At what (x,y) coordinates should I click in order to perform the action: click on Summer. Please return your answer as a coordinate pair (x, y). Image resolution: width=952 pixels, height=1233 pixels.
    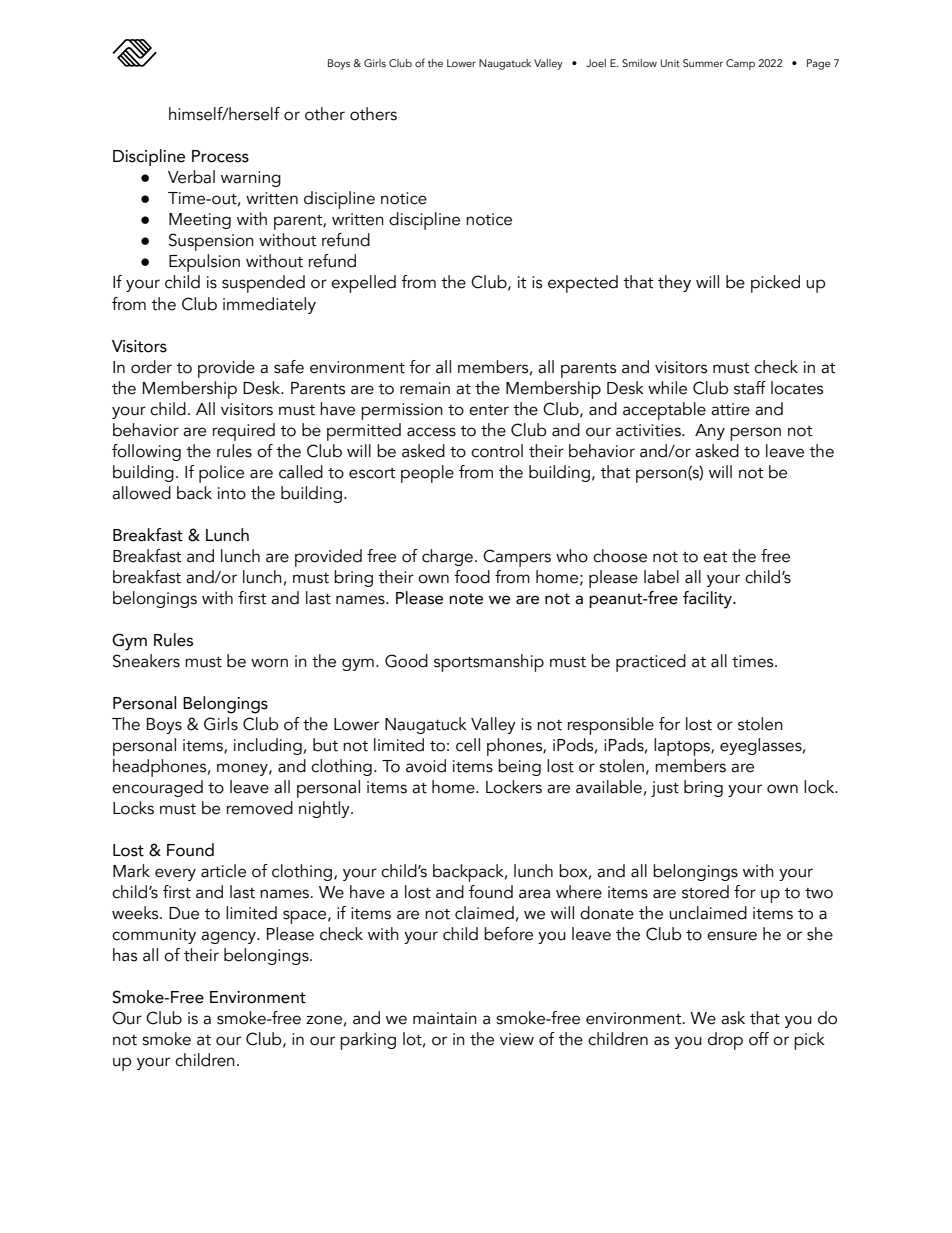
    Looking at the image, I should click on (703, 63).
